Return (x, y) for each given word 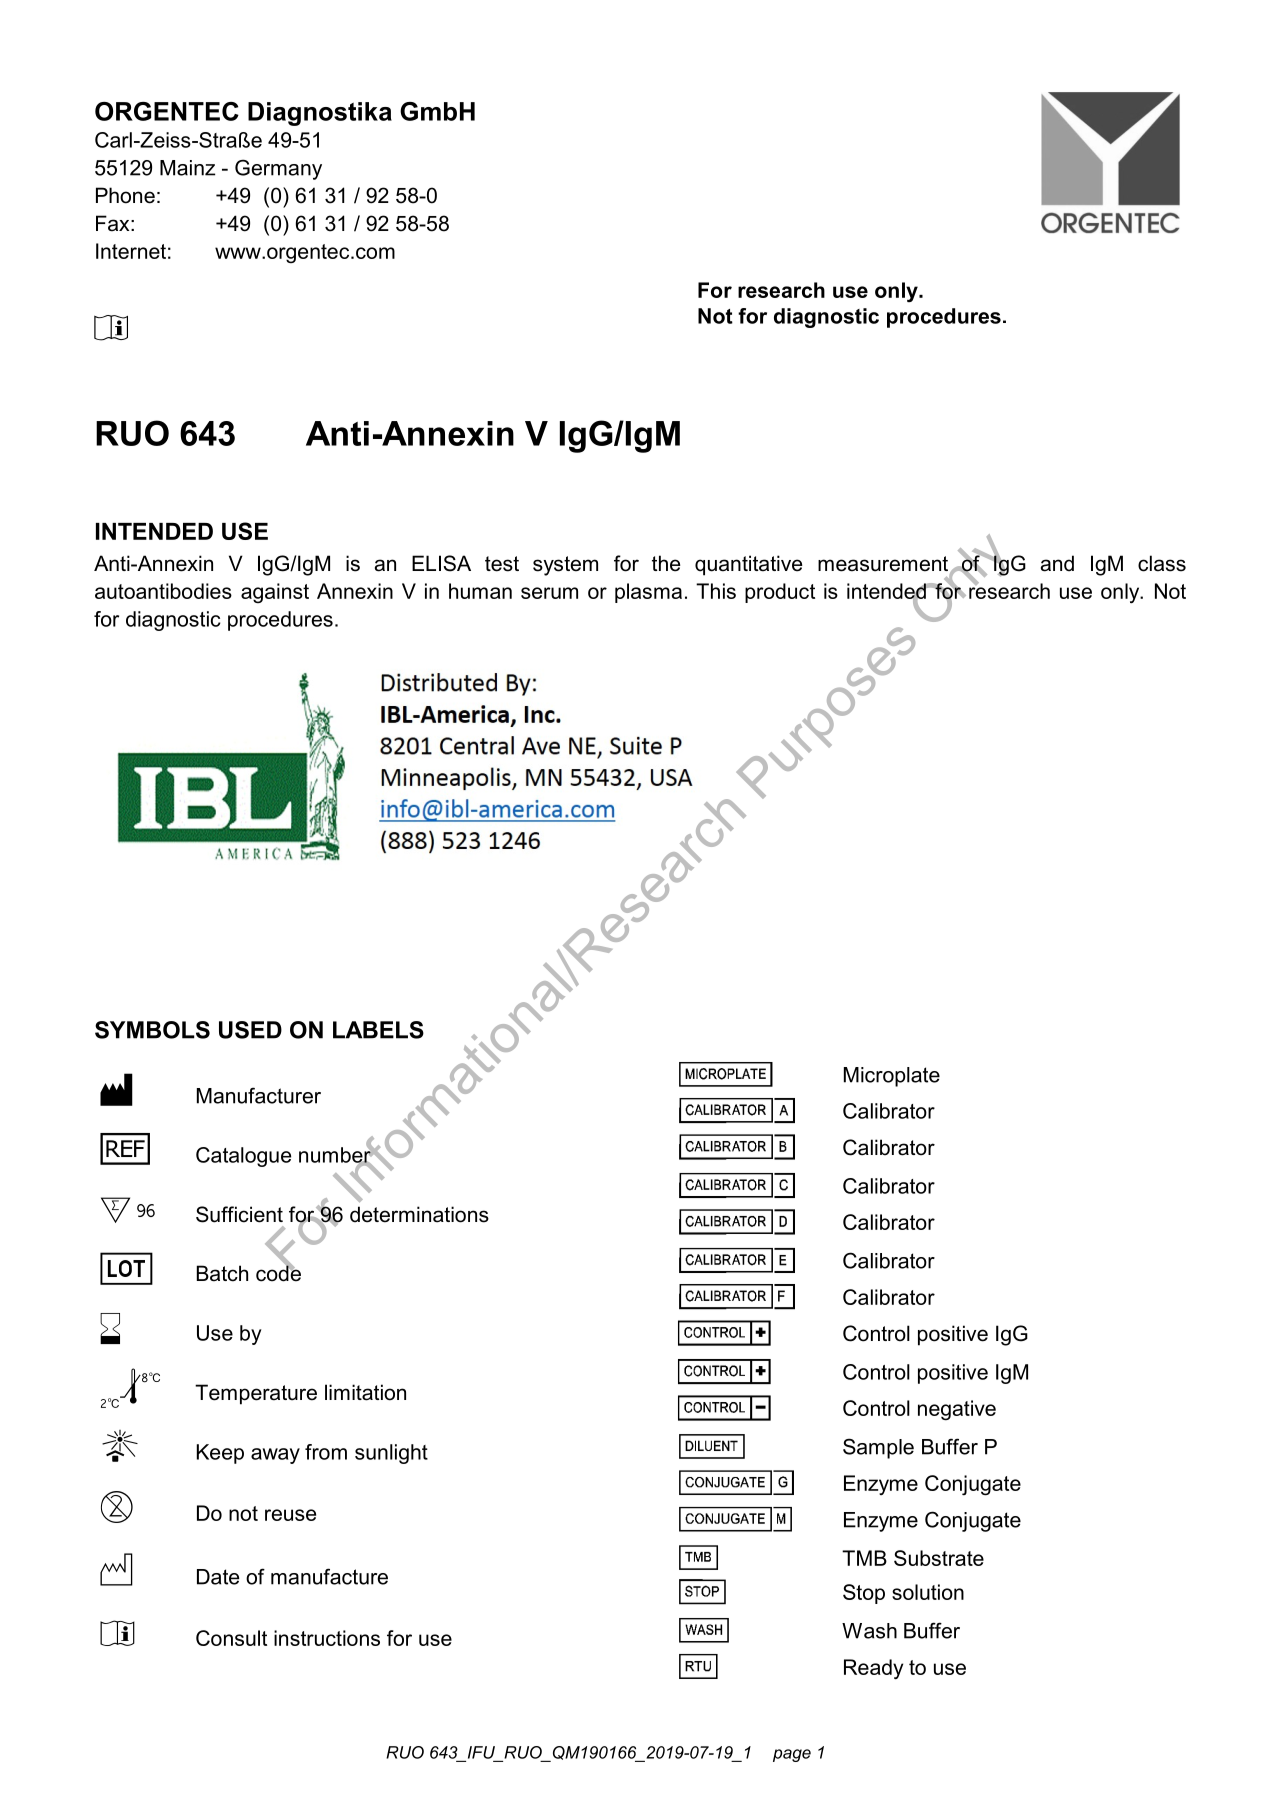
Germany (278, 169)
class (1162, 563)
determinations (419, 1214)
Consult (231, 1638)
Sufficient (239, 1214)
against (275, 593)
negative (957, 1410)
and (1057, 563)
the (666, 563)
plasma (648, 593)
